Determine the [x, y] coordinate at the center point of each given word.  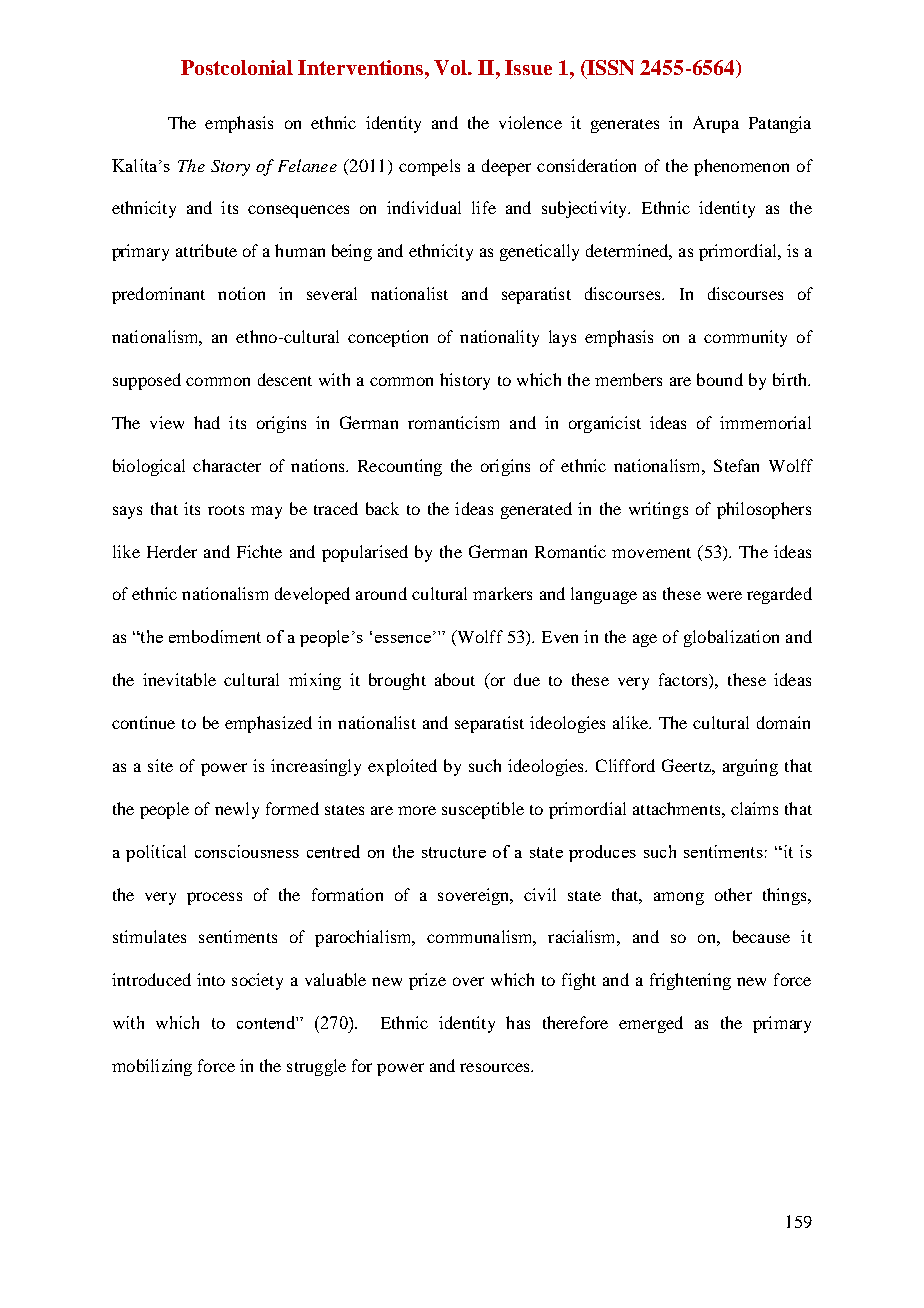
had [207, 422]
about [455, 679]
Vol [451, 67]
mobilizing [152, 1067]
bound [720, 379]
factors [684, 681]
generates [625, 126]
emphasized [268, 724]
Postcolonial [237, 67]
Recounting [400, 467]
